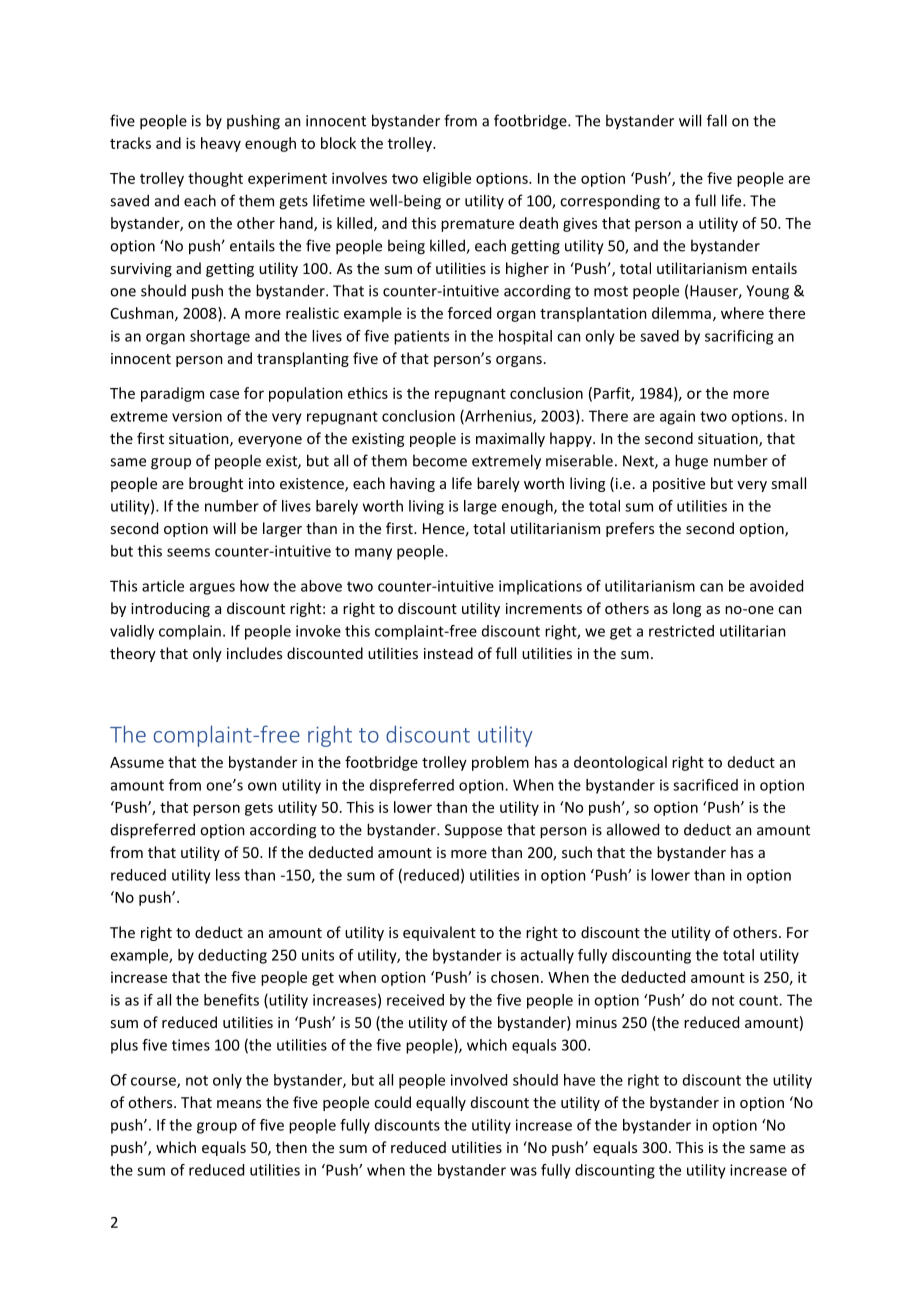 The image size is (924, 1308). Describe the element at coordinates (717, 120) in the screenshot. I see `fall` at that location.
